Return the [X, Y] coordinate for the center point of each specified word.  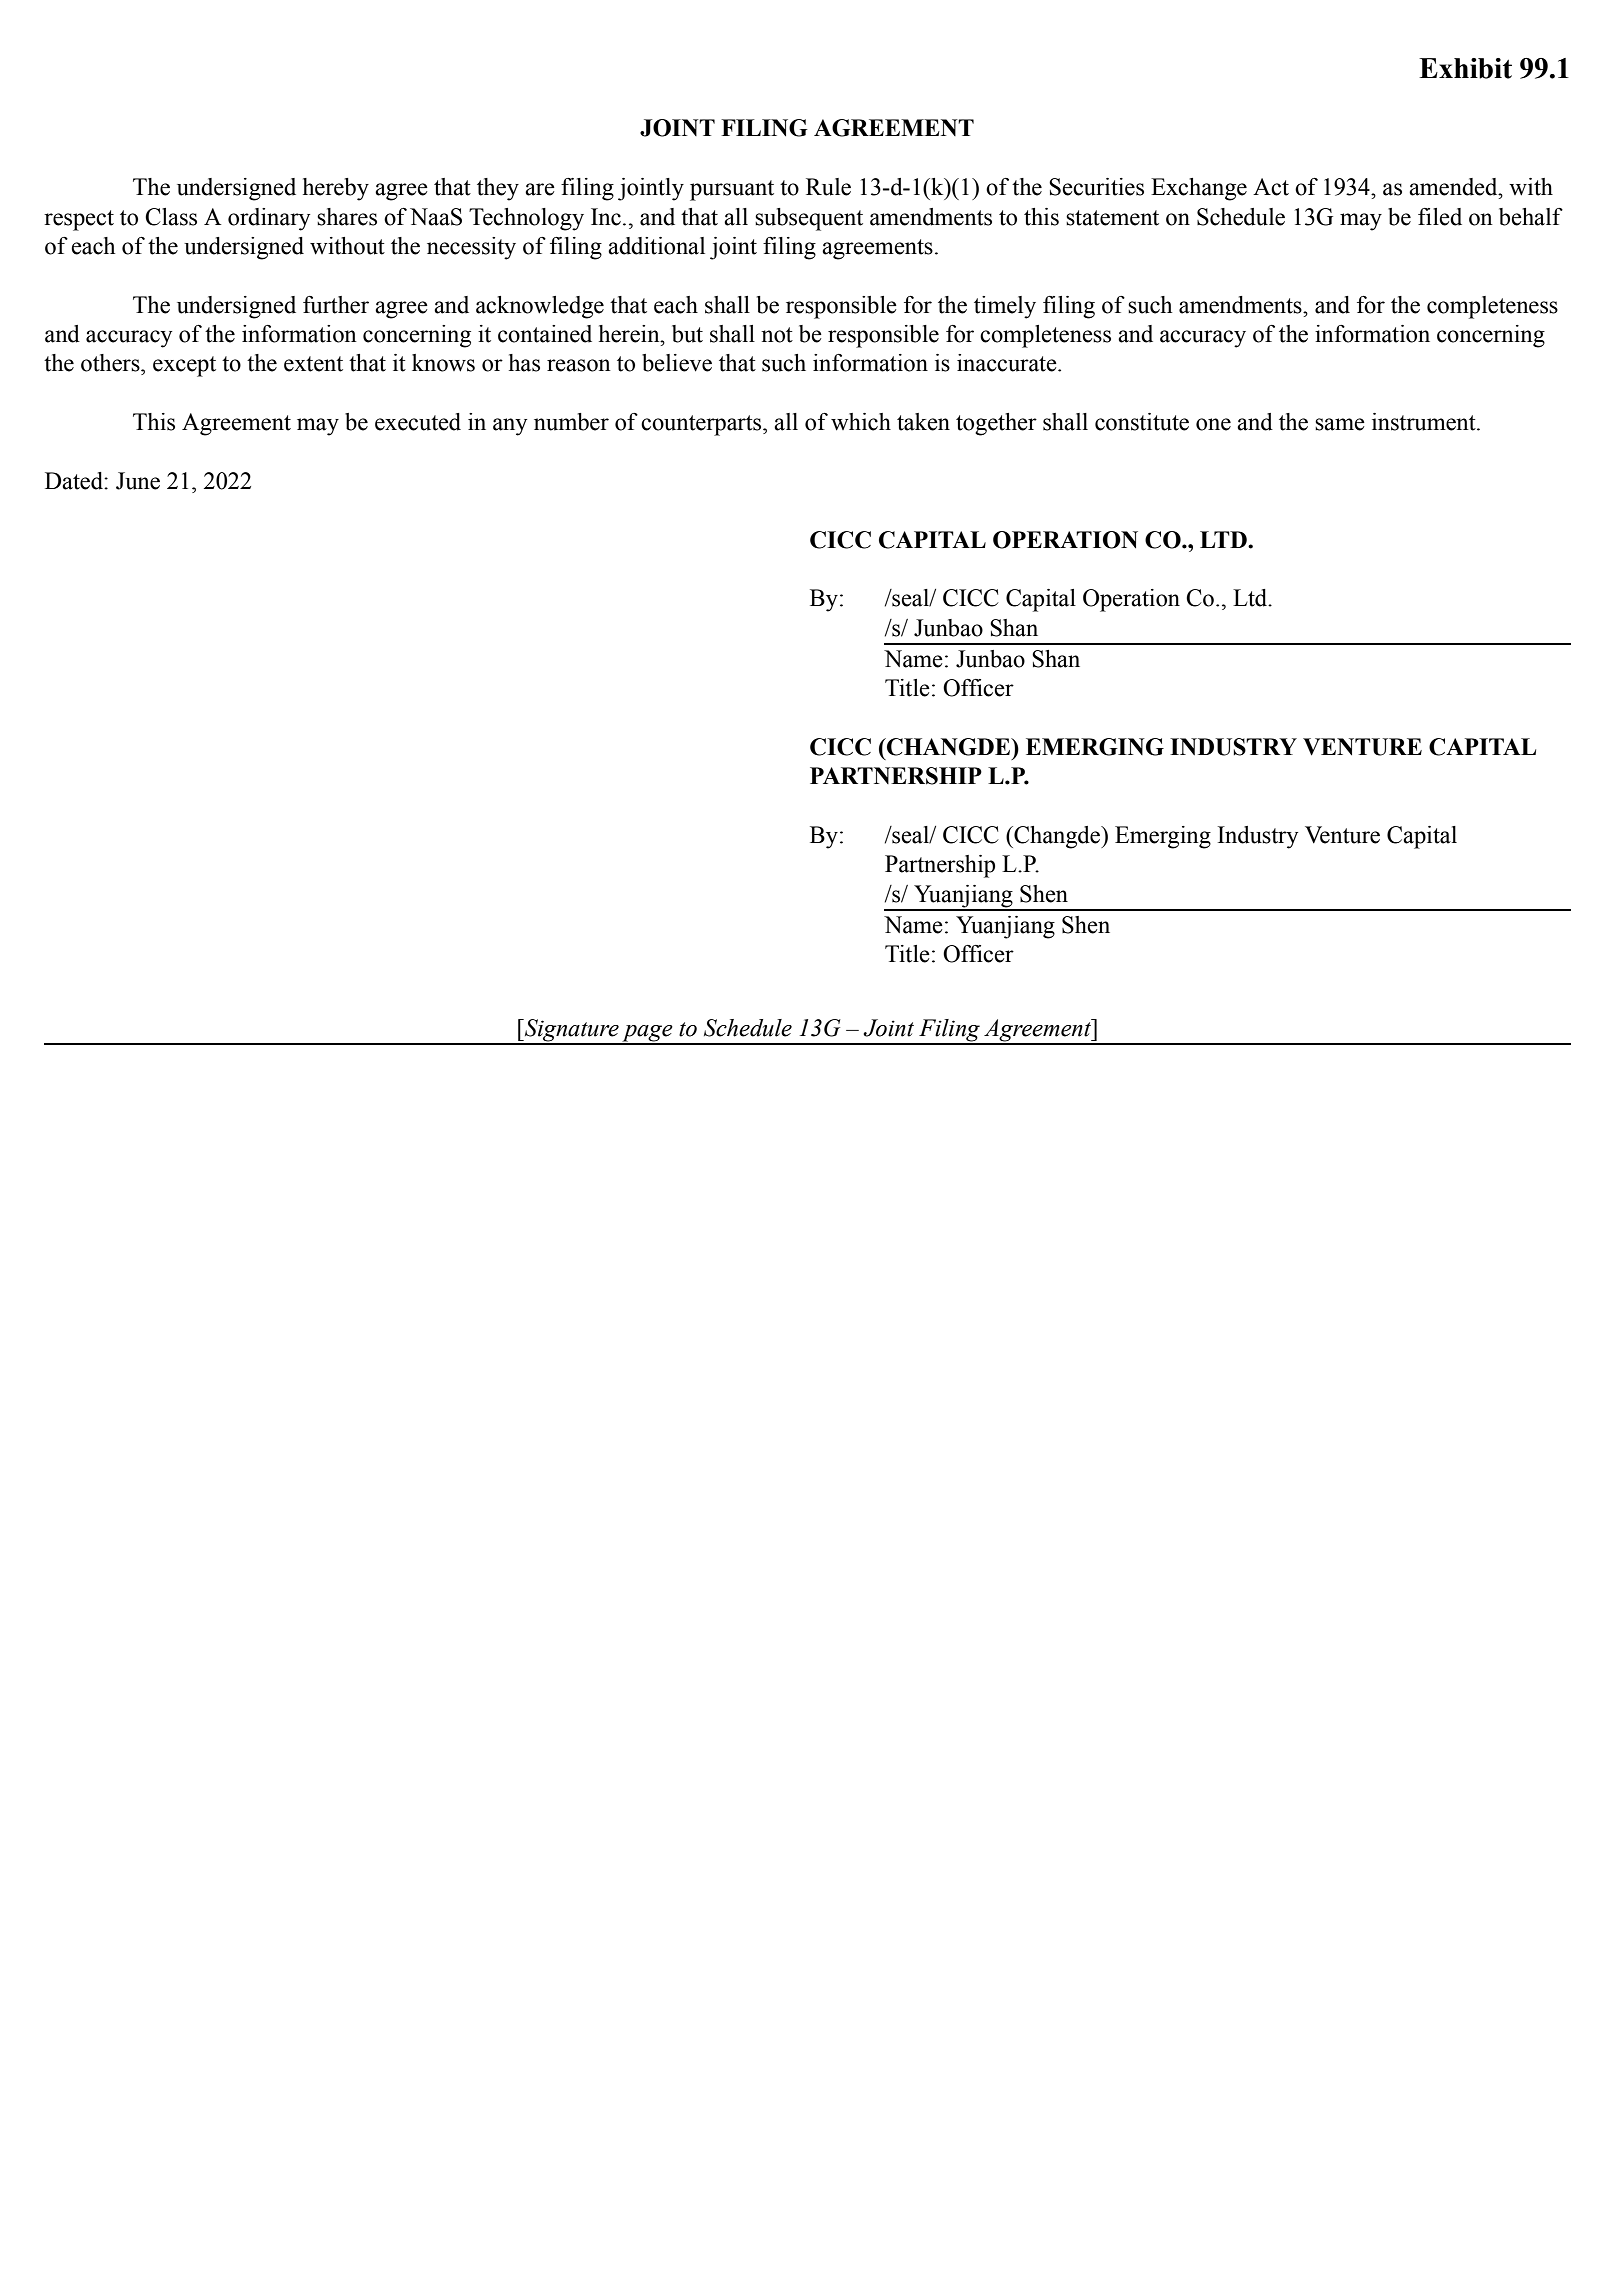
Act [1271, 187]
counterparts [702, 425]
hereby [336, 189]
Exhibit [1465, 68]
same [1340, 424]
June [138, 481]
